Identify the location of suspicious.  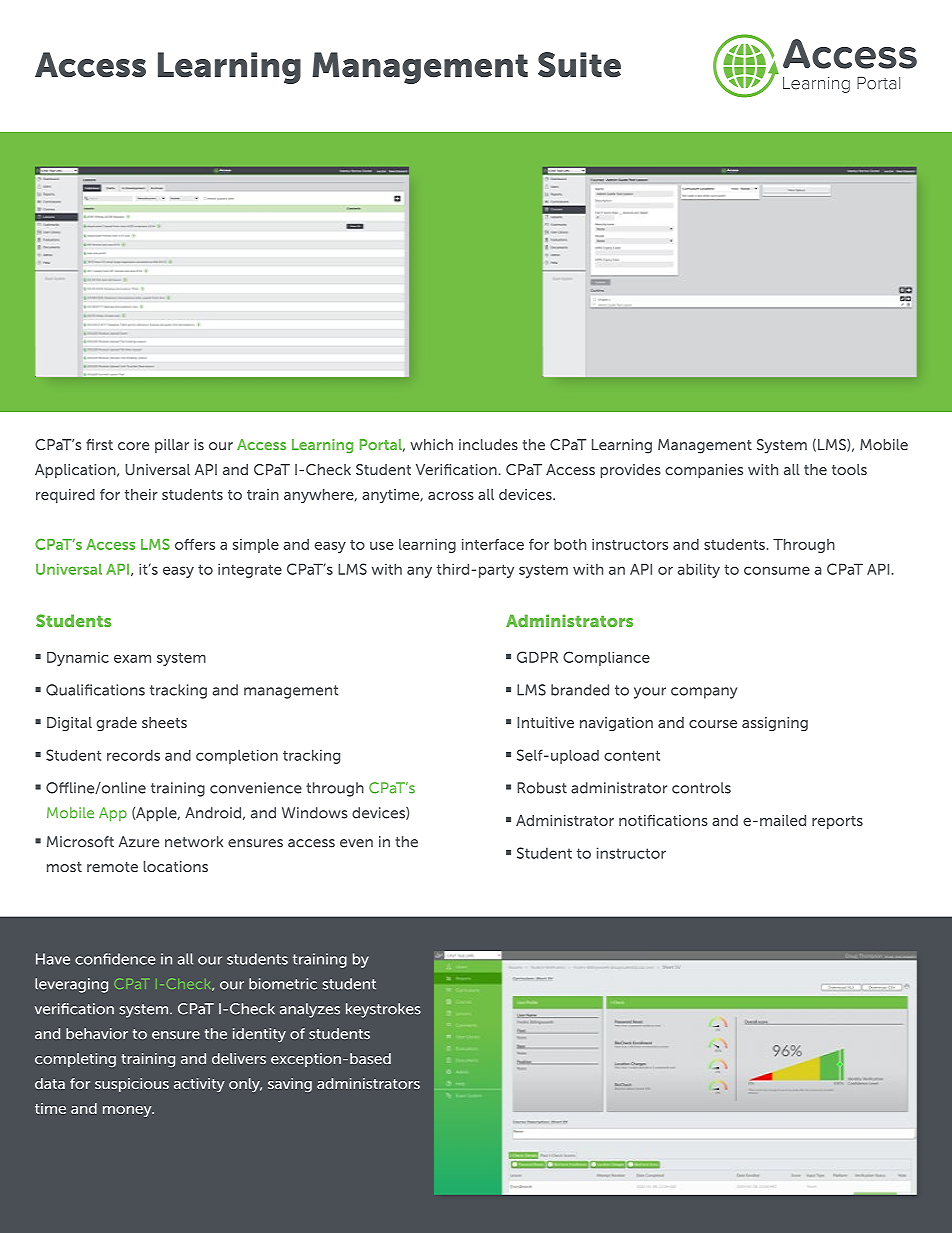
(132, 1085).
